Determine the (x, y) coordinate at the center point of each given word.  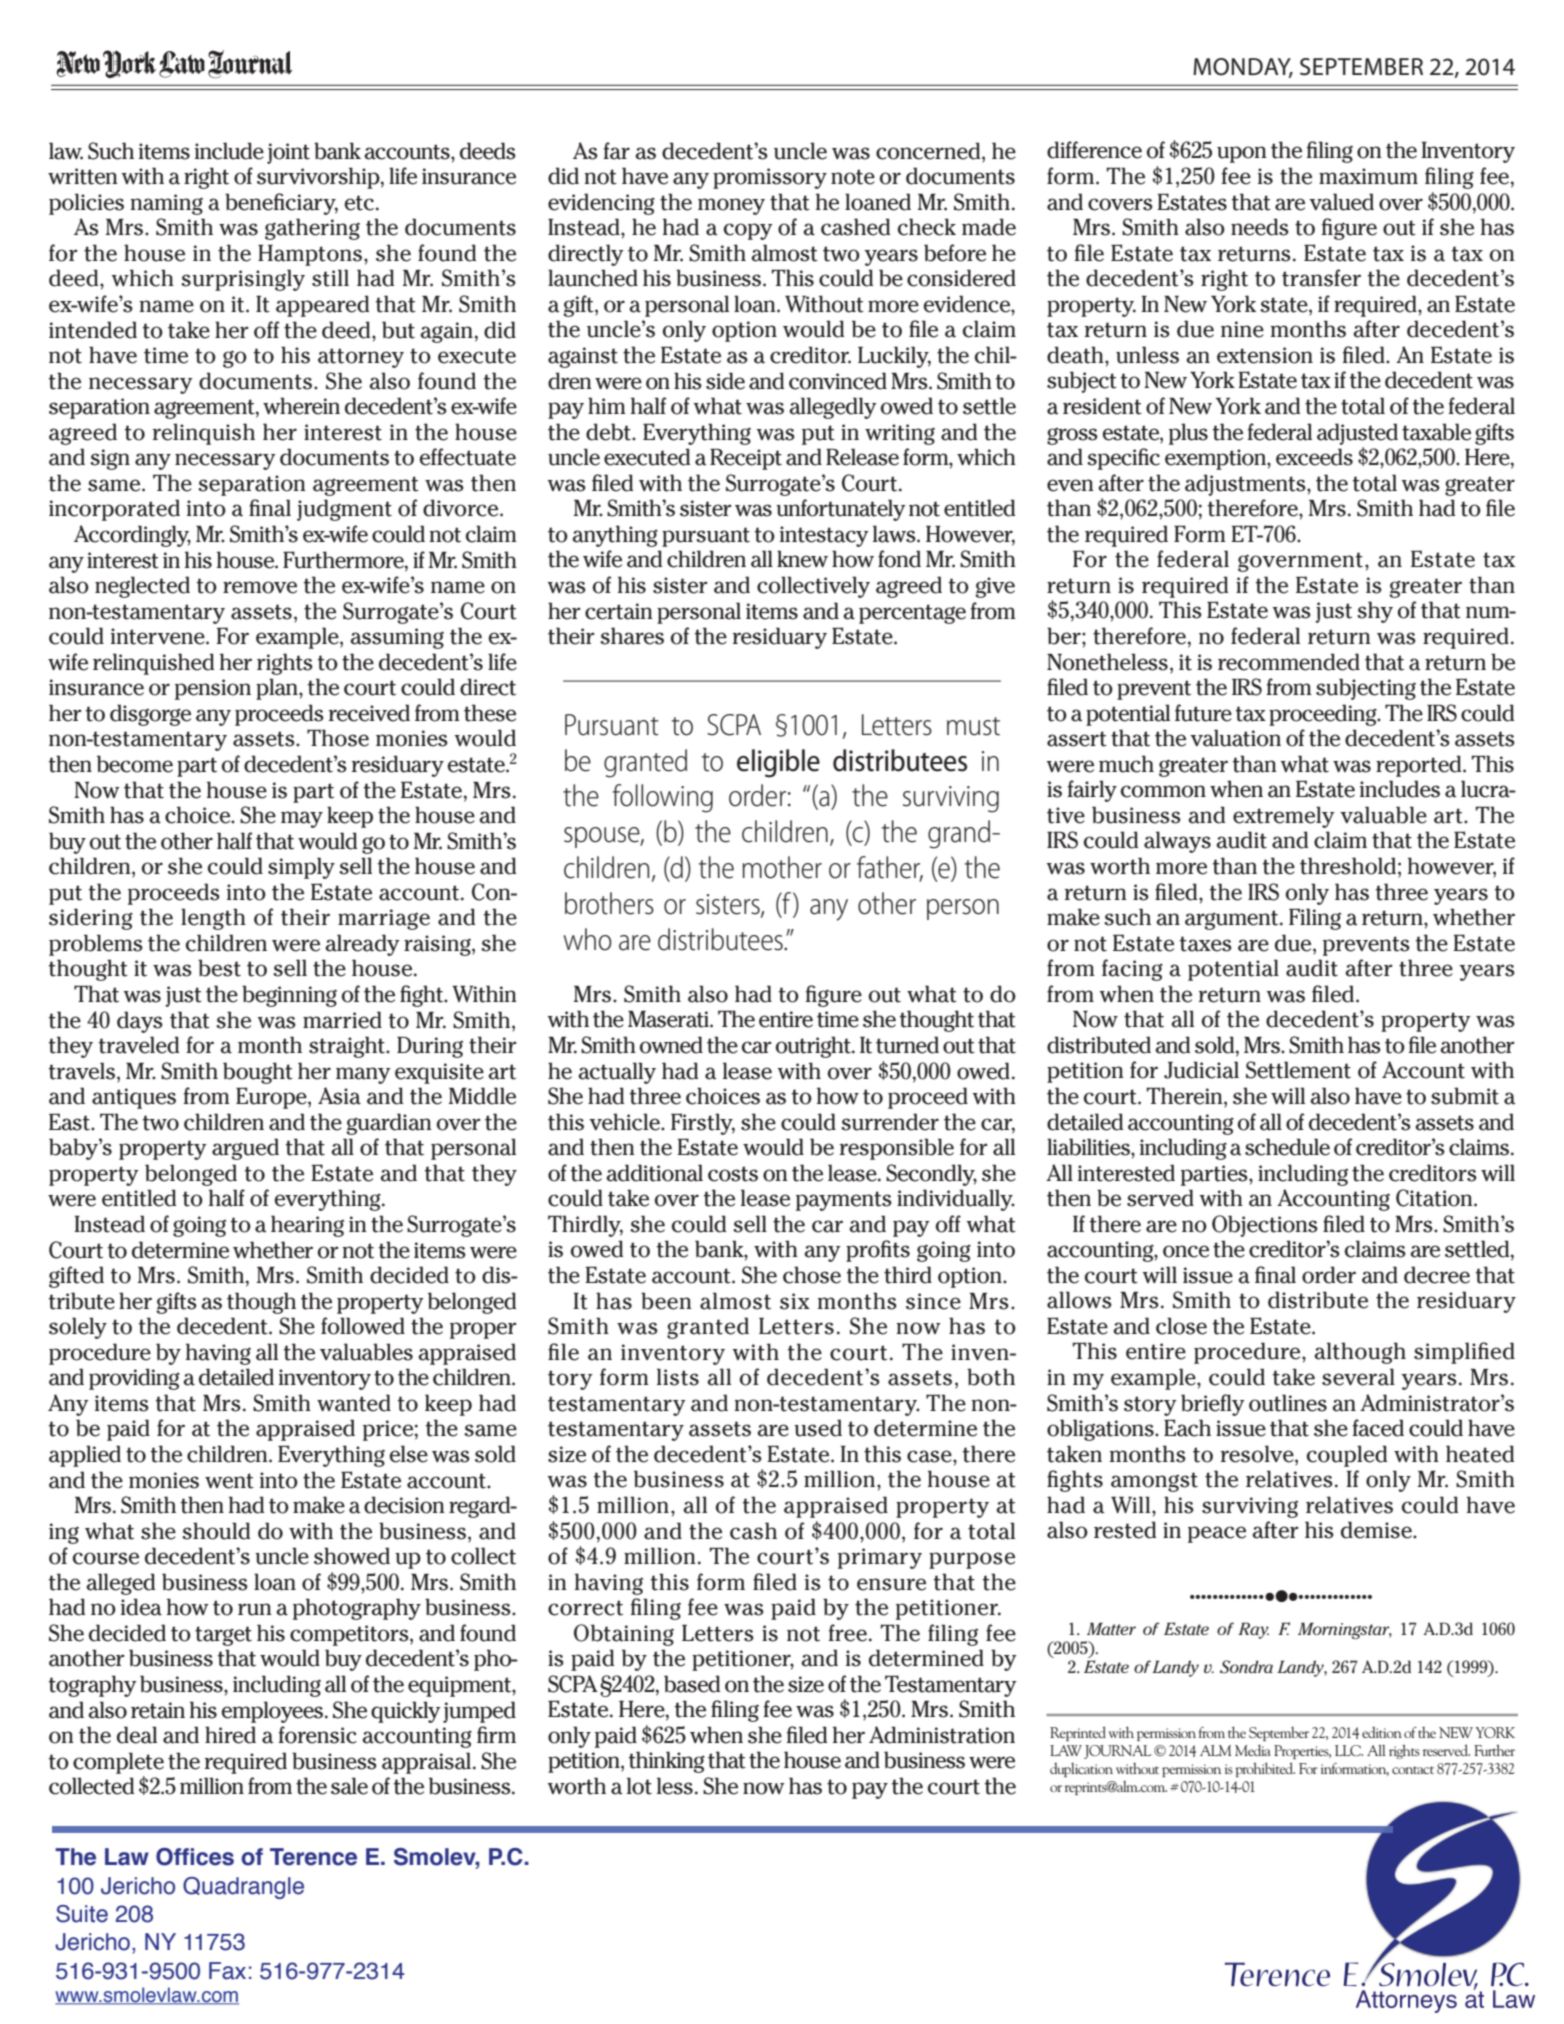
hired (230, 1735)
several (1358, 1377)
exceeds (1314, 457)
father (890, 868)
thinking (667, 1762)
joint (288, 153)
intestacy (824, 536)
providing (134, 1379)
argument (1233, 920)
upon (1242, 154)
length (213, 919)
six (795, 1301)
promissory (770, 178)
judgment (344, 510)
